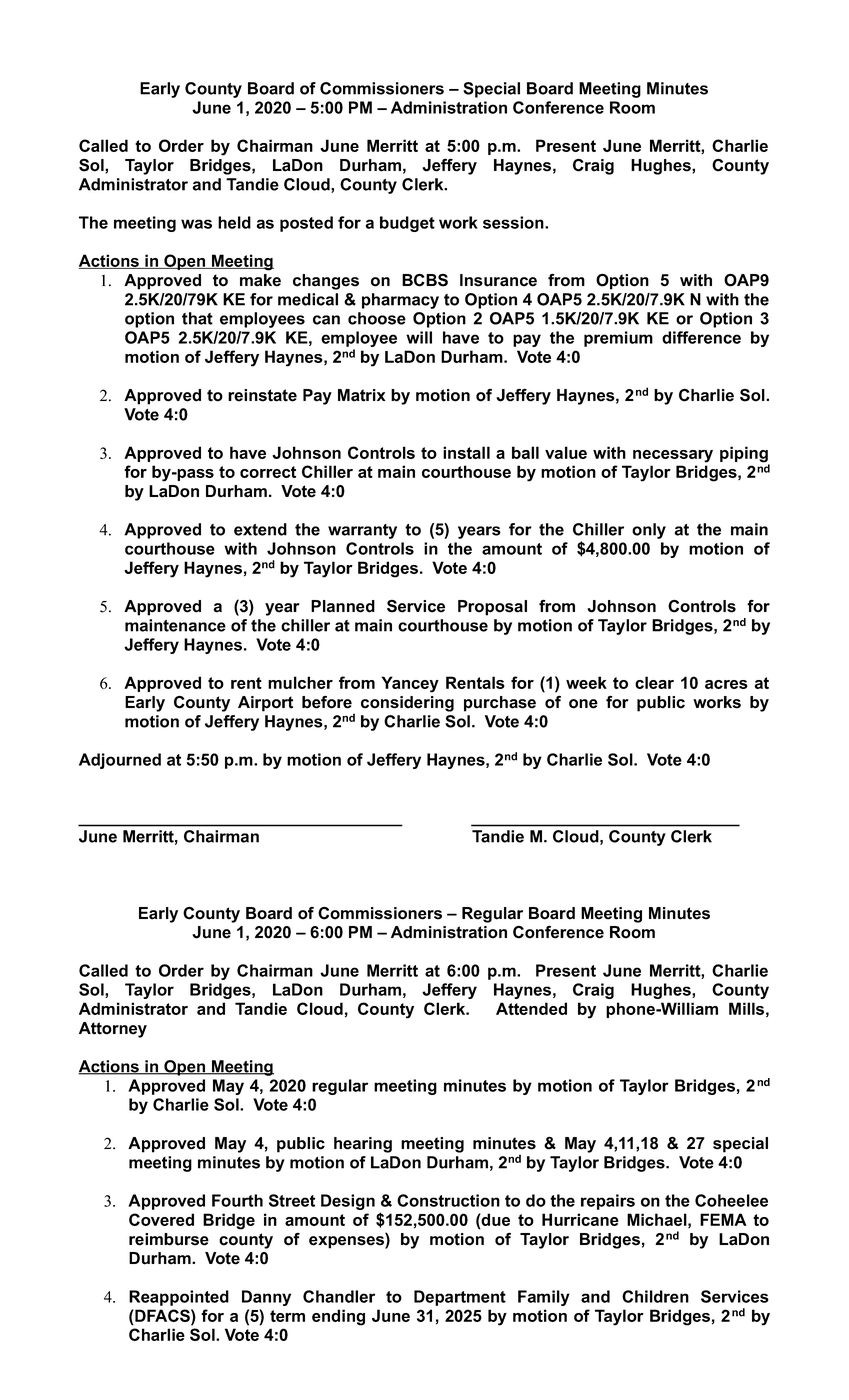 The height and width of the screenshot is (1400, 849). What do you see at coordinates (531, 1008) in the screenshot?
I see `Attended` at bounding box center [531, 1008].
